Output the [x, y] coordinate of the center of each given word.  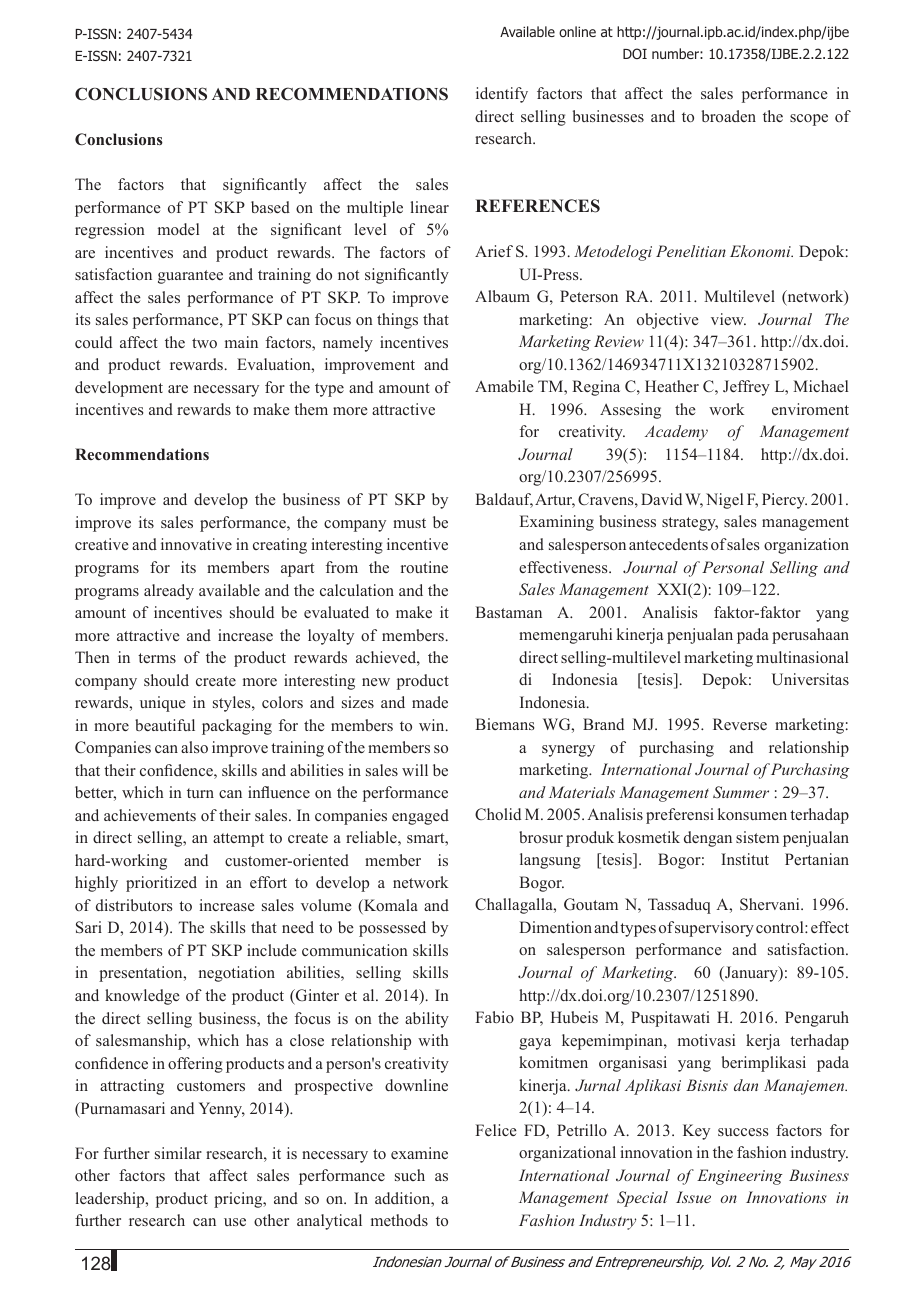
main [241, 342]
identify [502, 95]
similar [178, 1153]
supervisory [714, 929]
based [270, 207]
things [397, 321]
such [410, 1175]
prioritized [161, 884]
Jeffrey [746, 388]
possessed [392, 929]
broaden [729, 116]
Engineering [739, 1177]
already [169, 592]
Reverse [740, 724]
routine [424, 567]
